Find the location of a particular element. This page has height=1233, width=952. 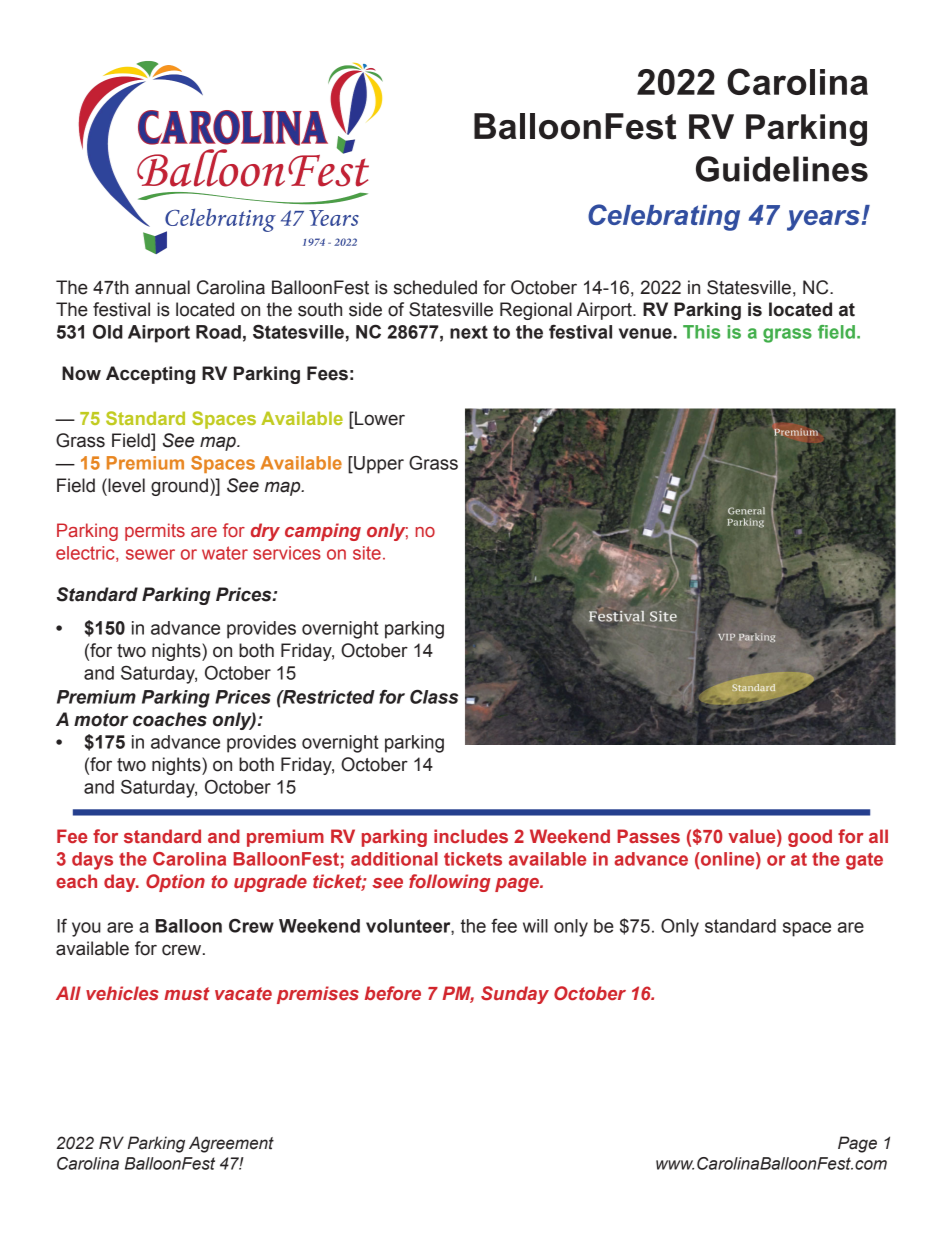

good is located at coordinates (810, 838).
